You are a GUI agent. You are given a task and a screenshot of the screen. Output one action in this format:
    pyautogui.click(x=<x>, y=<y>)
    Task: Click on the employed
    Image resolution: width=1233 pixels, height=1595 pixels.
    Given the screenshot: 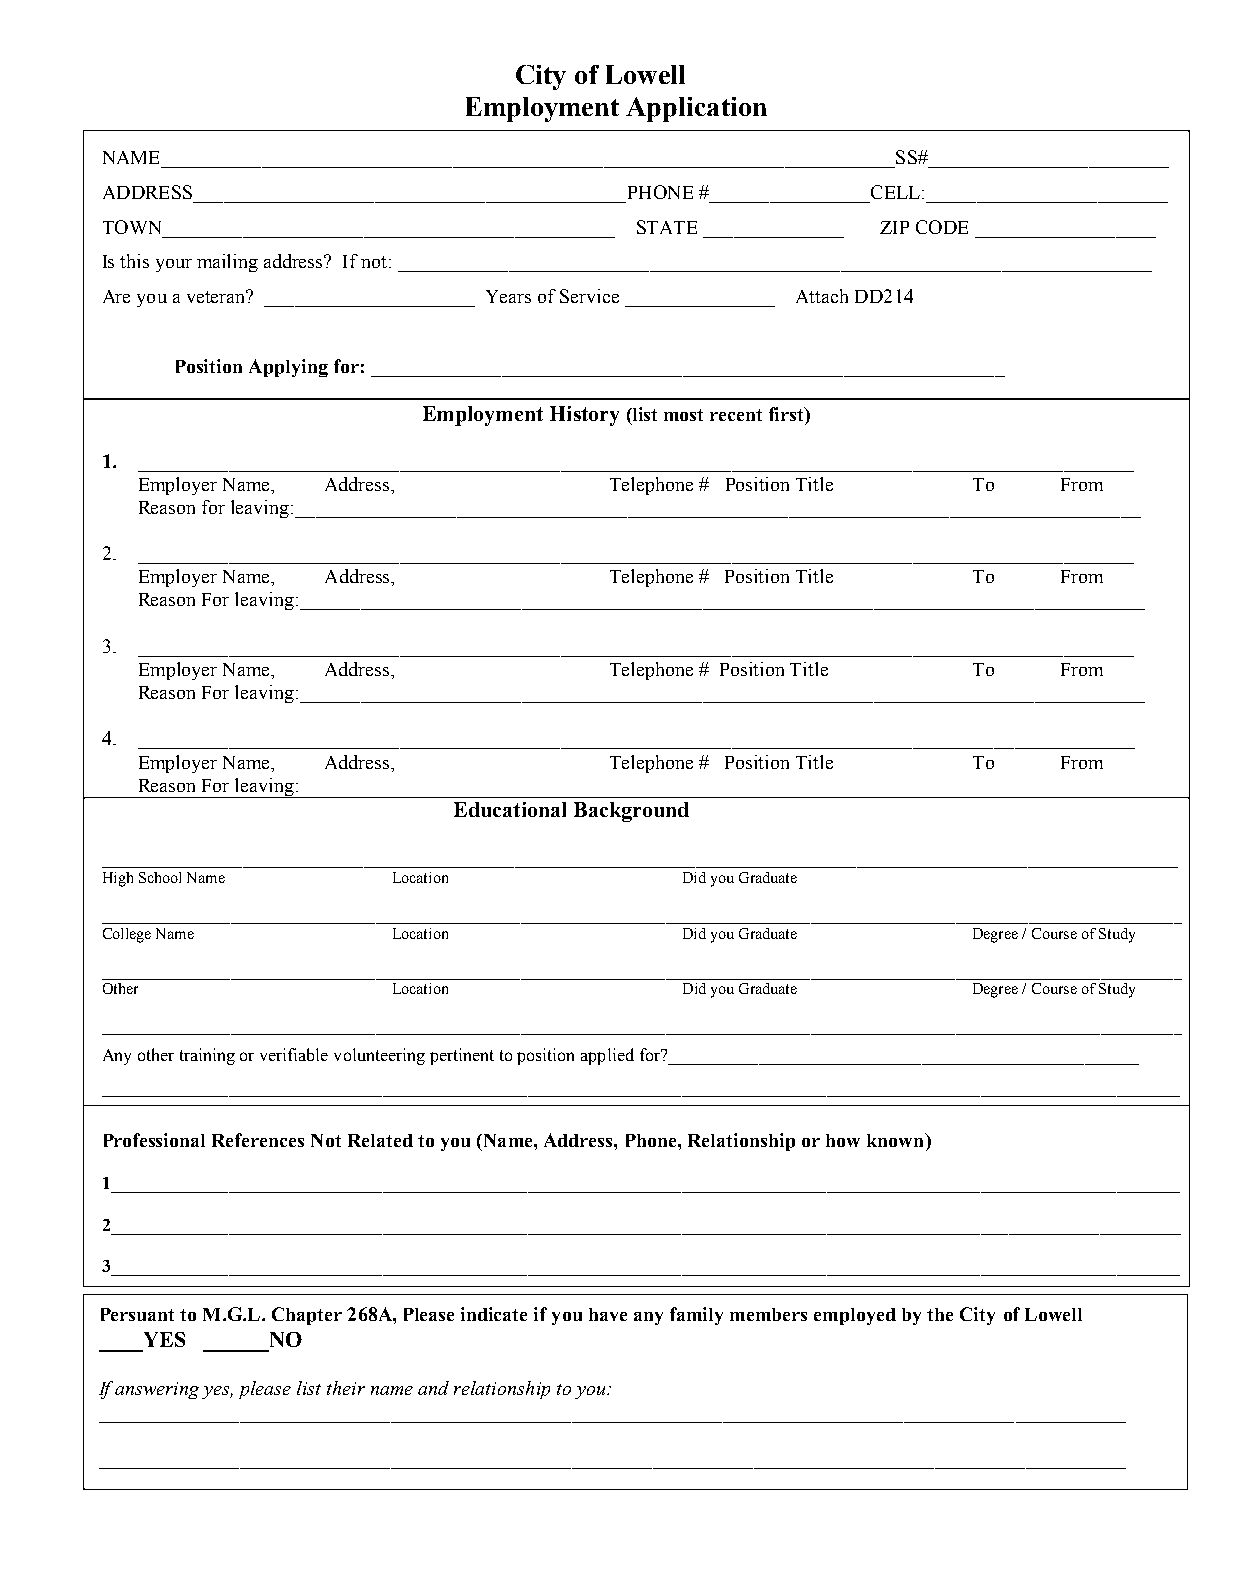 What is the action you would take?
    pyautogui.click(x=855, y=1316)
